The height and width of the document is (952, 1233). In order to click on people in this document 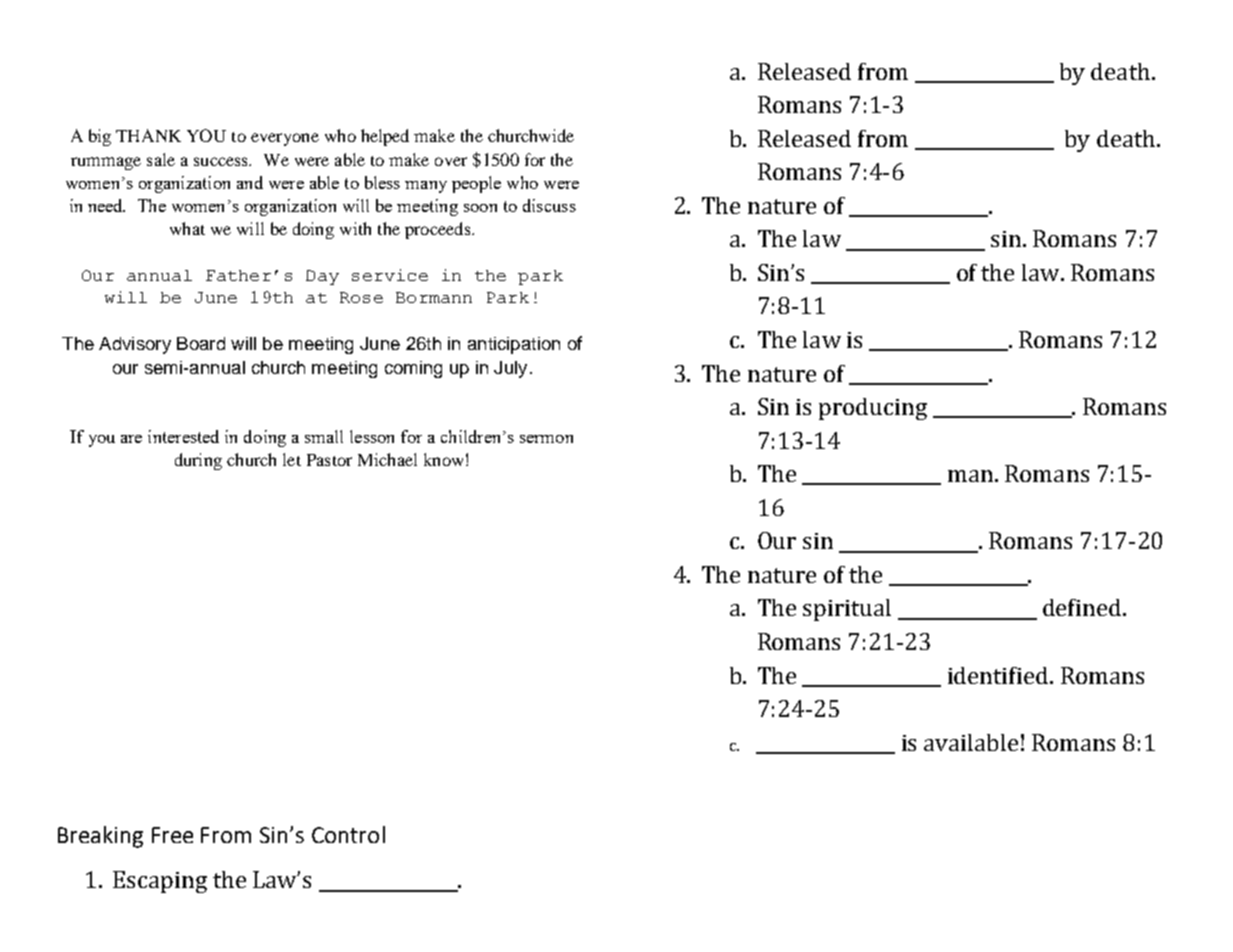, I will do `click(476, 184)`.
